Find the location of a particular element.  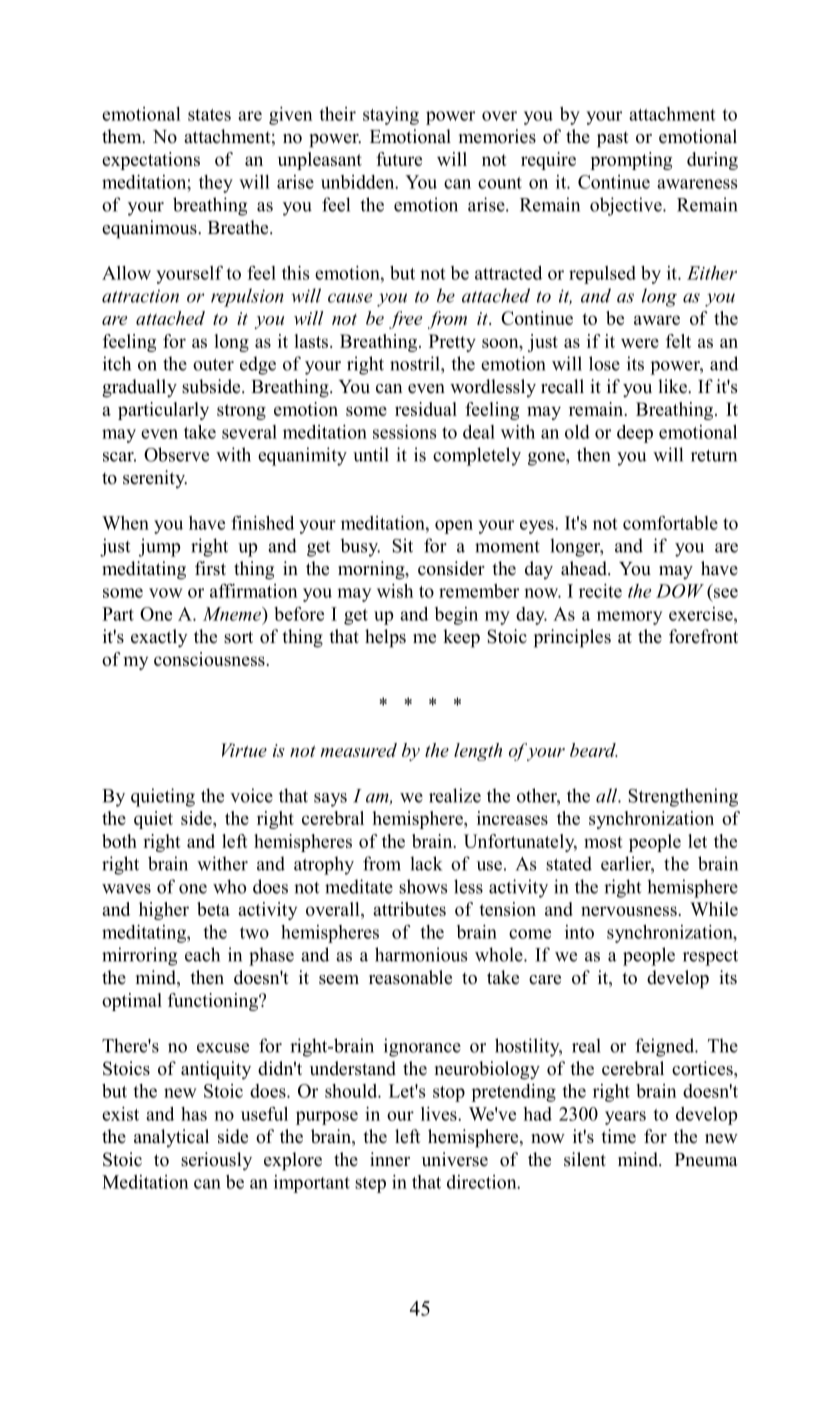

states is located at coordinates (209, 115).
